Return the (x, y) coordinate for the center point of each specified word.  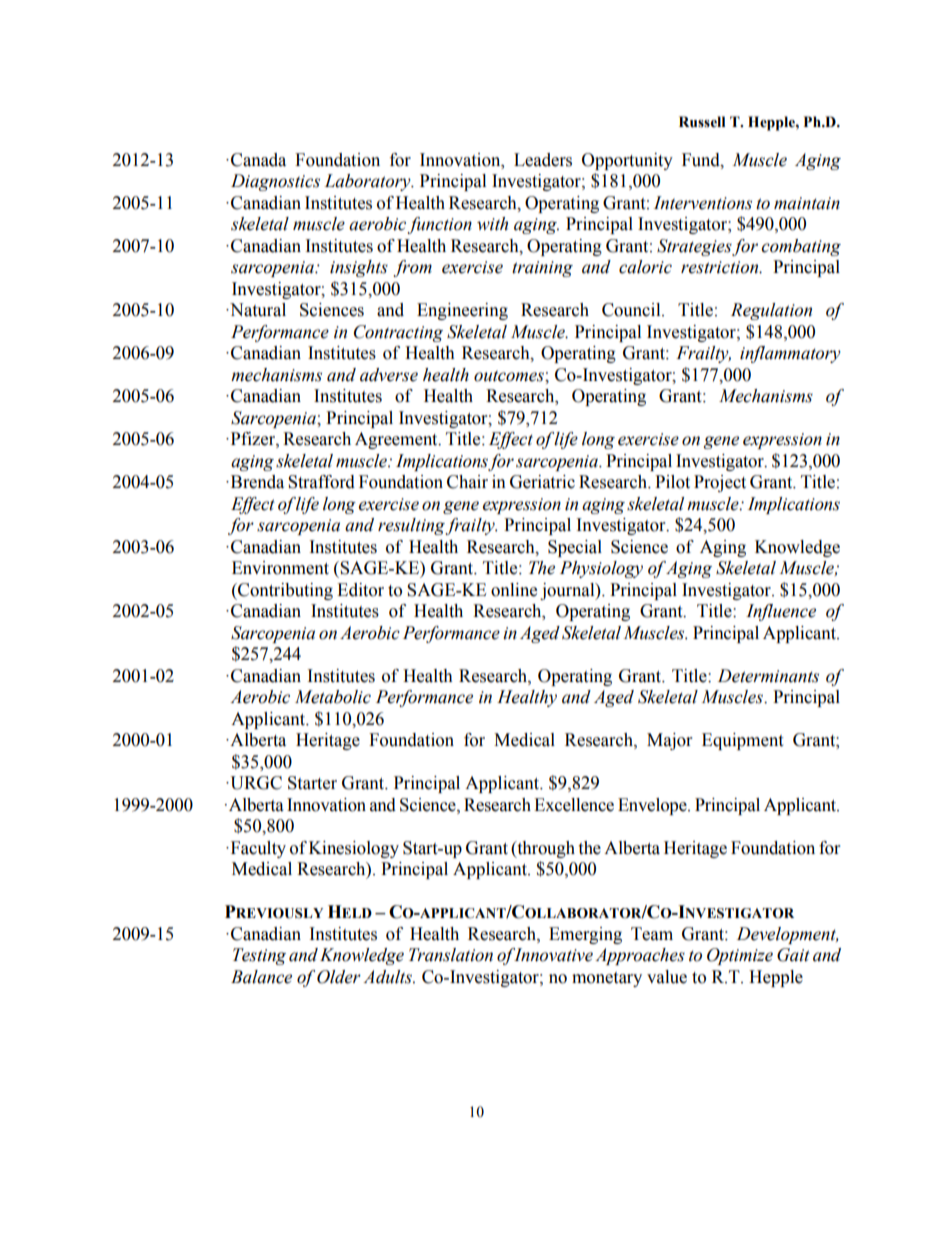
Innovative (552, 955)
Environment (280, 568)
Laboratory (368, 182)
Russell (702, 122)
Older (339, 977)
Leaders (543, 160)
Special (575, 548)
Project (720, 483)
